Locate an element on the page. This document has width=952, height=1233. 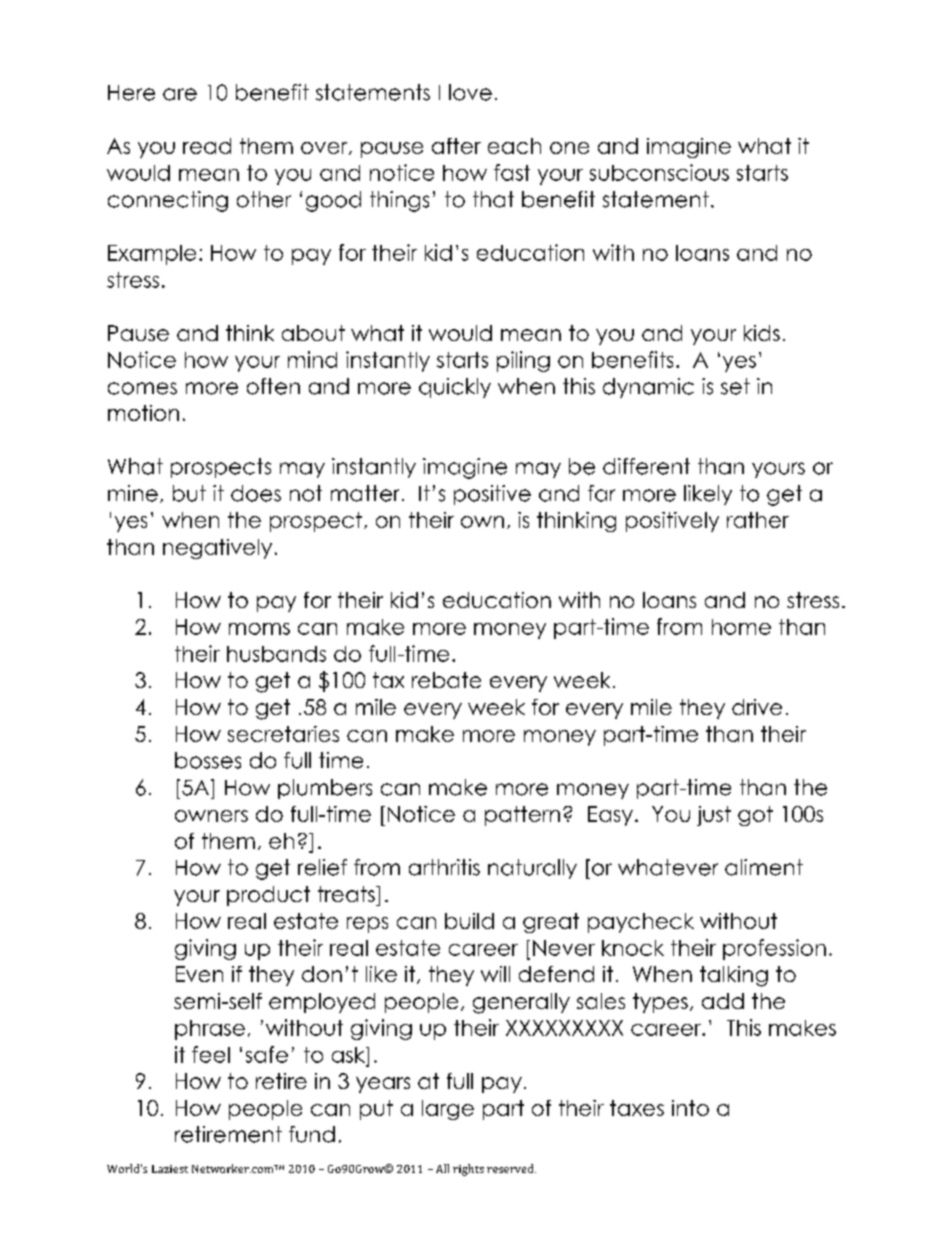
into is located at coordinates (690, 1108).
